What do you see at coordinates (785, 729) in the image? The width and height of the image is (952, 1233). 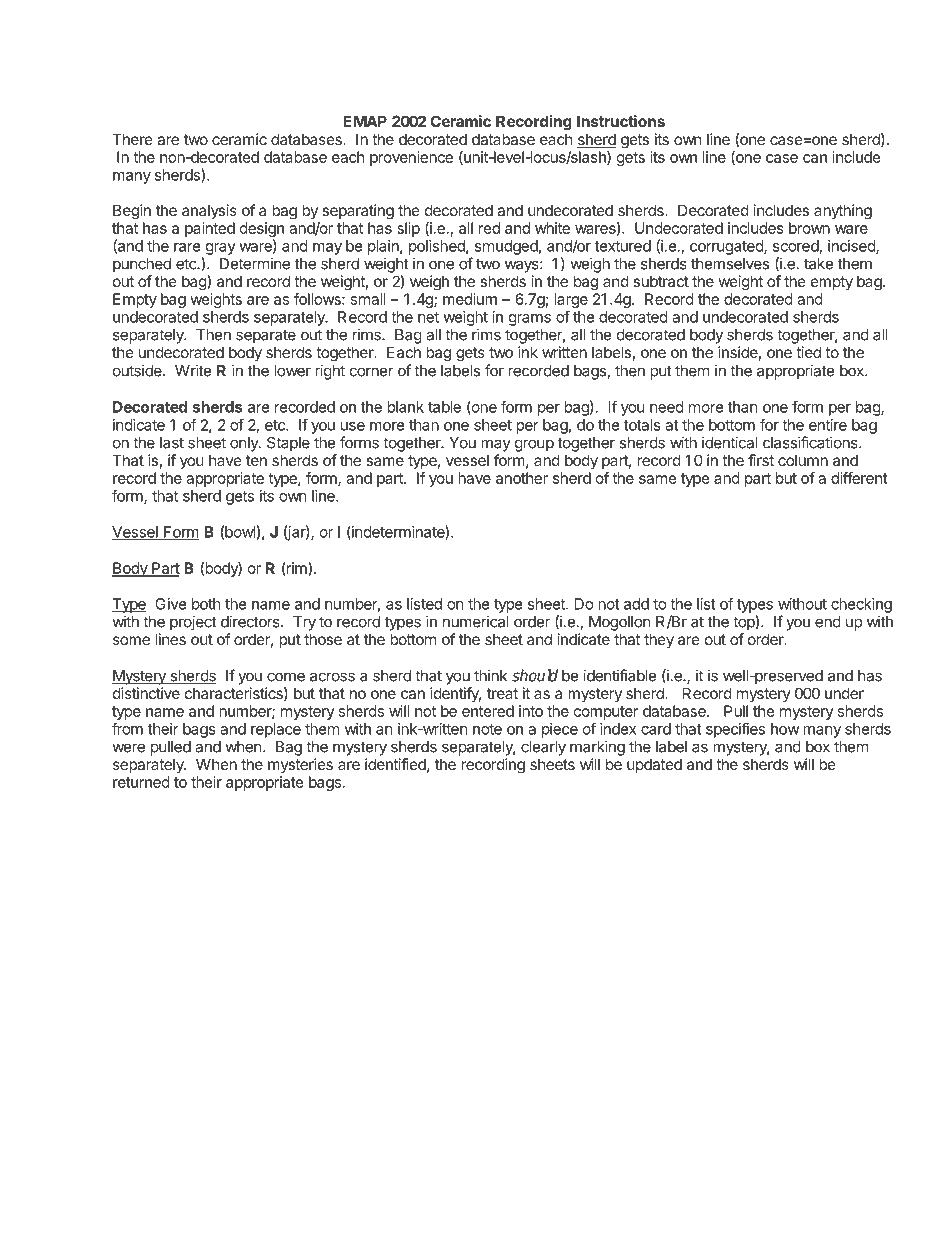 I see `how` at bounding box center [785, 729].
